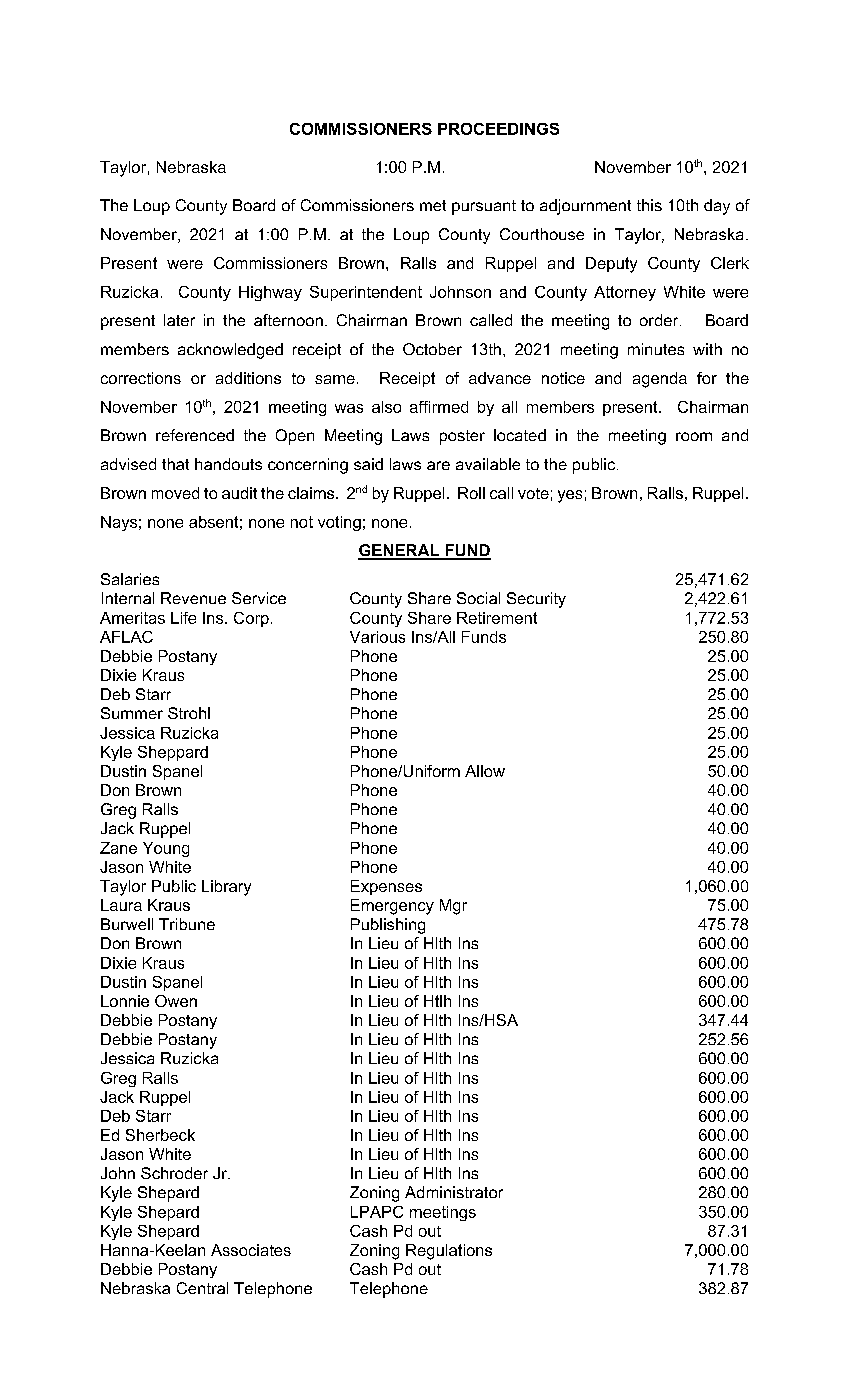 This page has width=849, height=1400. I want to click on this, so click(649, 205).
